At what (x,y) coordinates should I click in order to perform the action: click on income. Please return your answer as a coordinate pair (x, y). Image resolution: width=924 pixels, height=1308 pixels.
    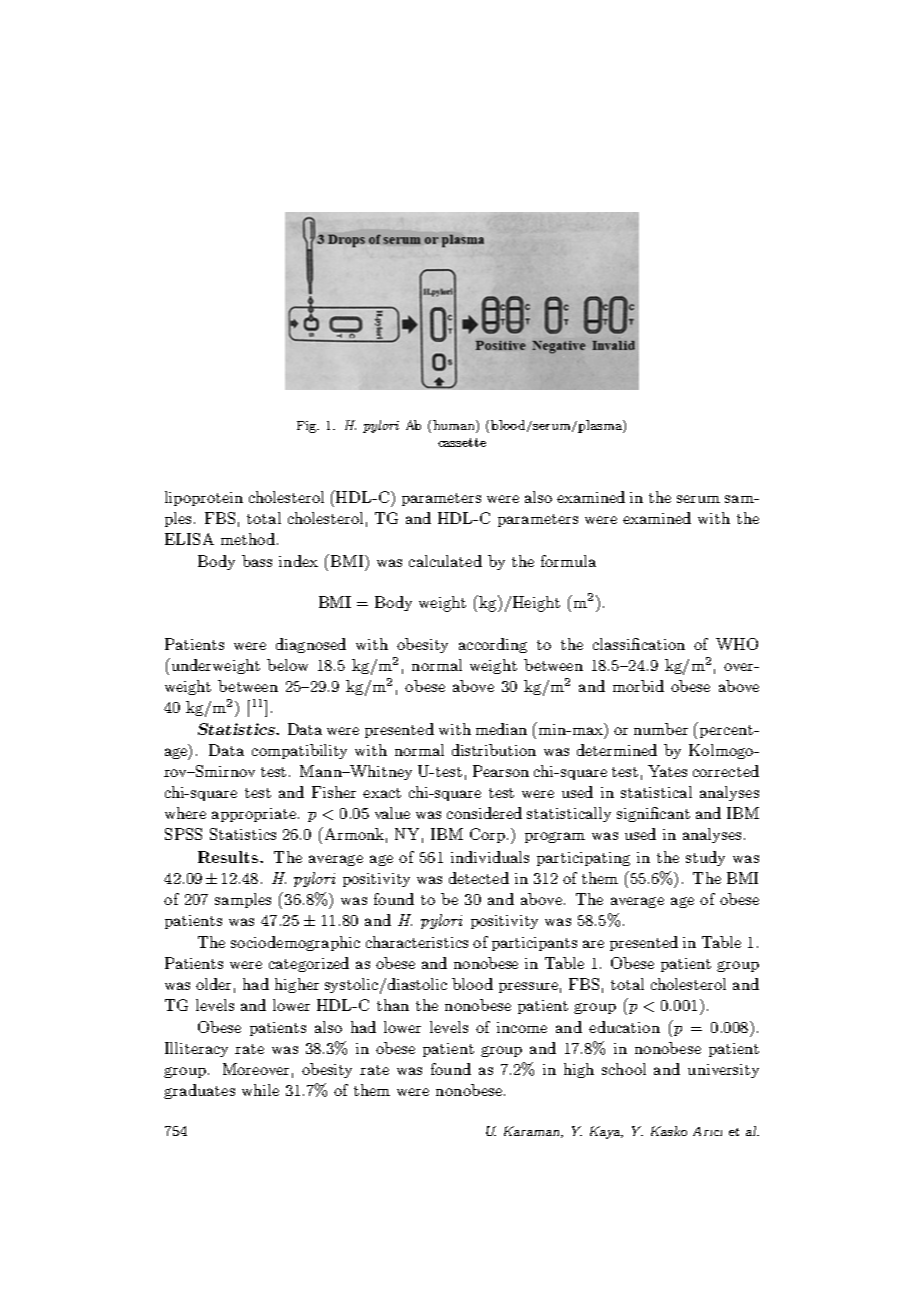
    Looking at the image, I should click on (522, 1027).
